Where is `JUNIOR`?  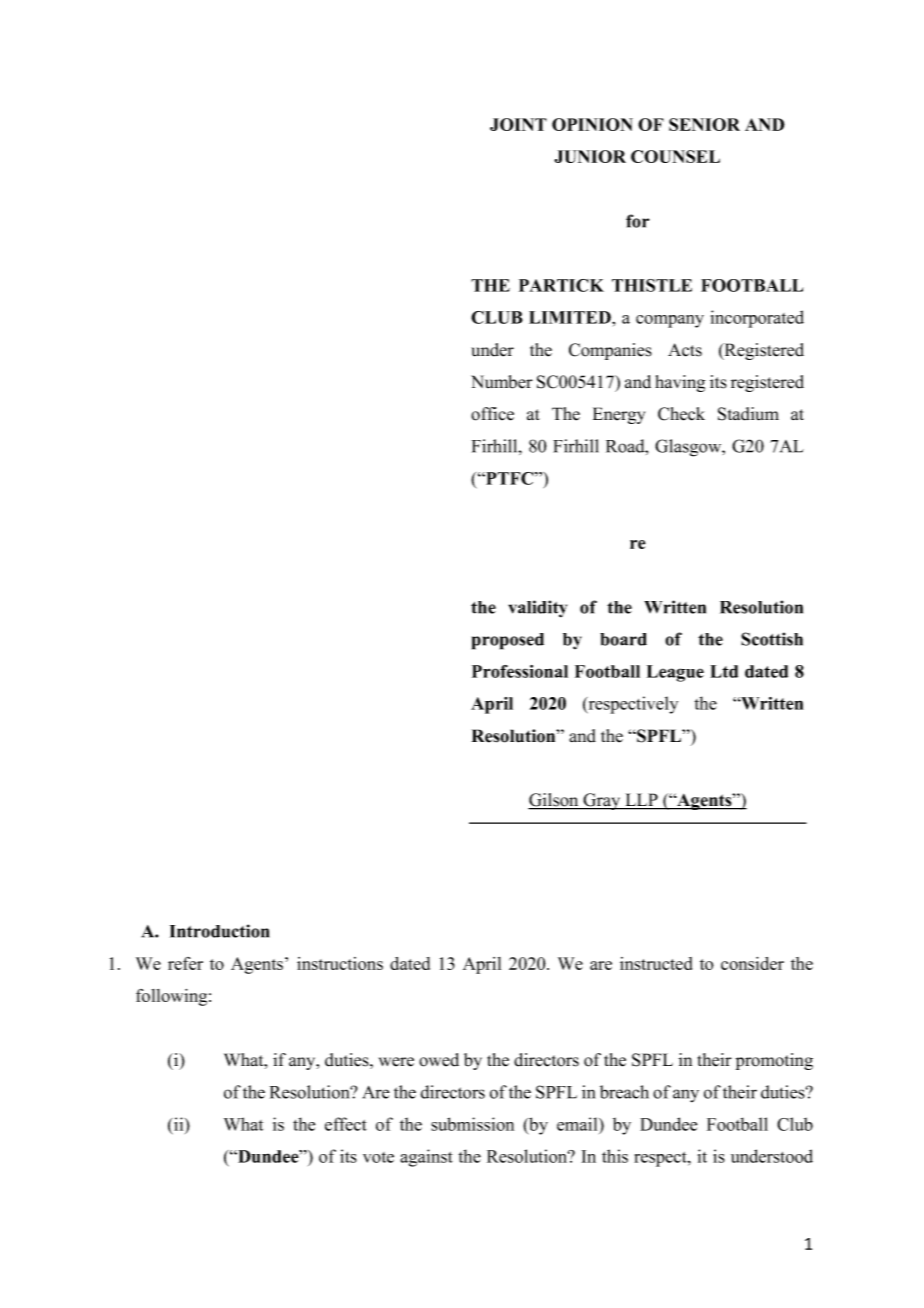
JUNIOR is located at coordinates (590, 156).
